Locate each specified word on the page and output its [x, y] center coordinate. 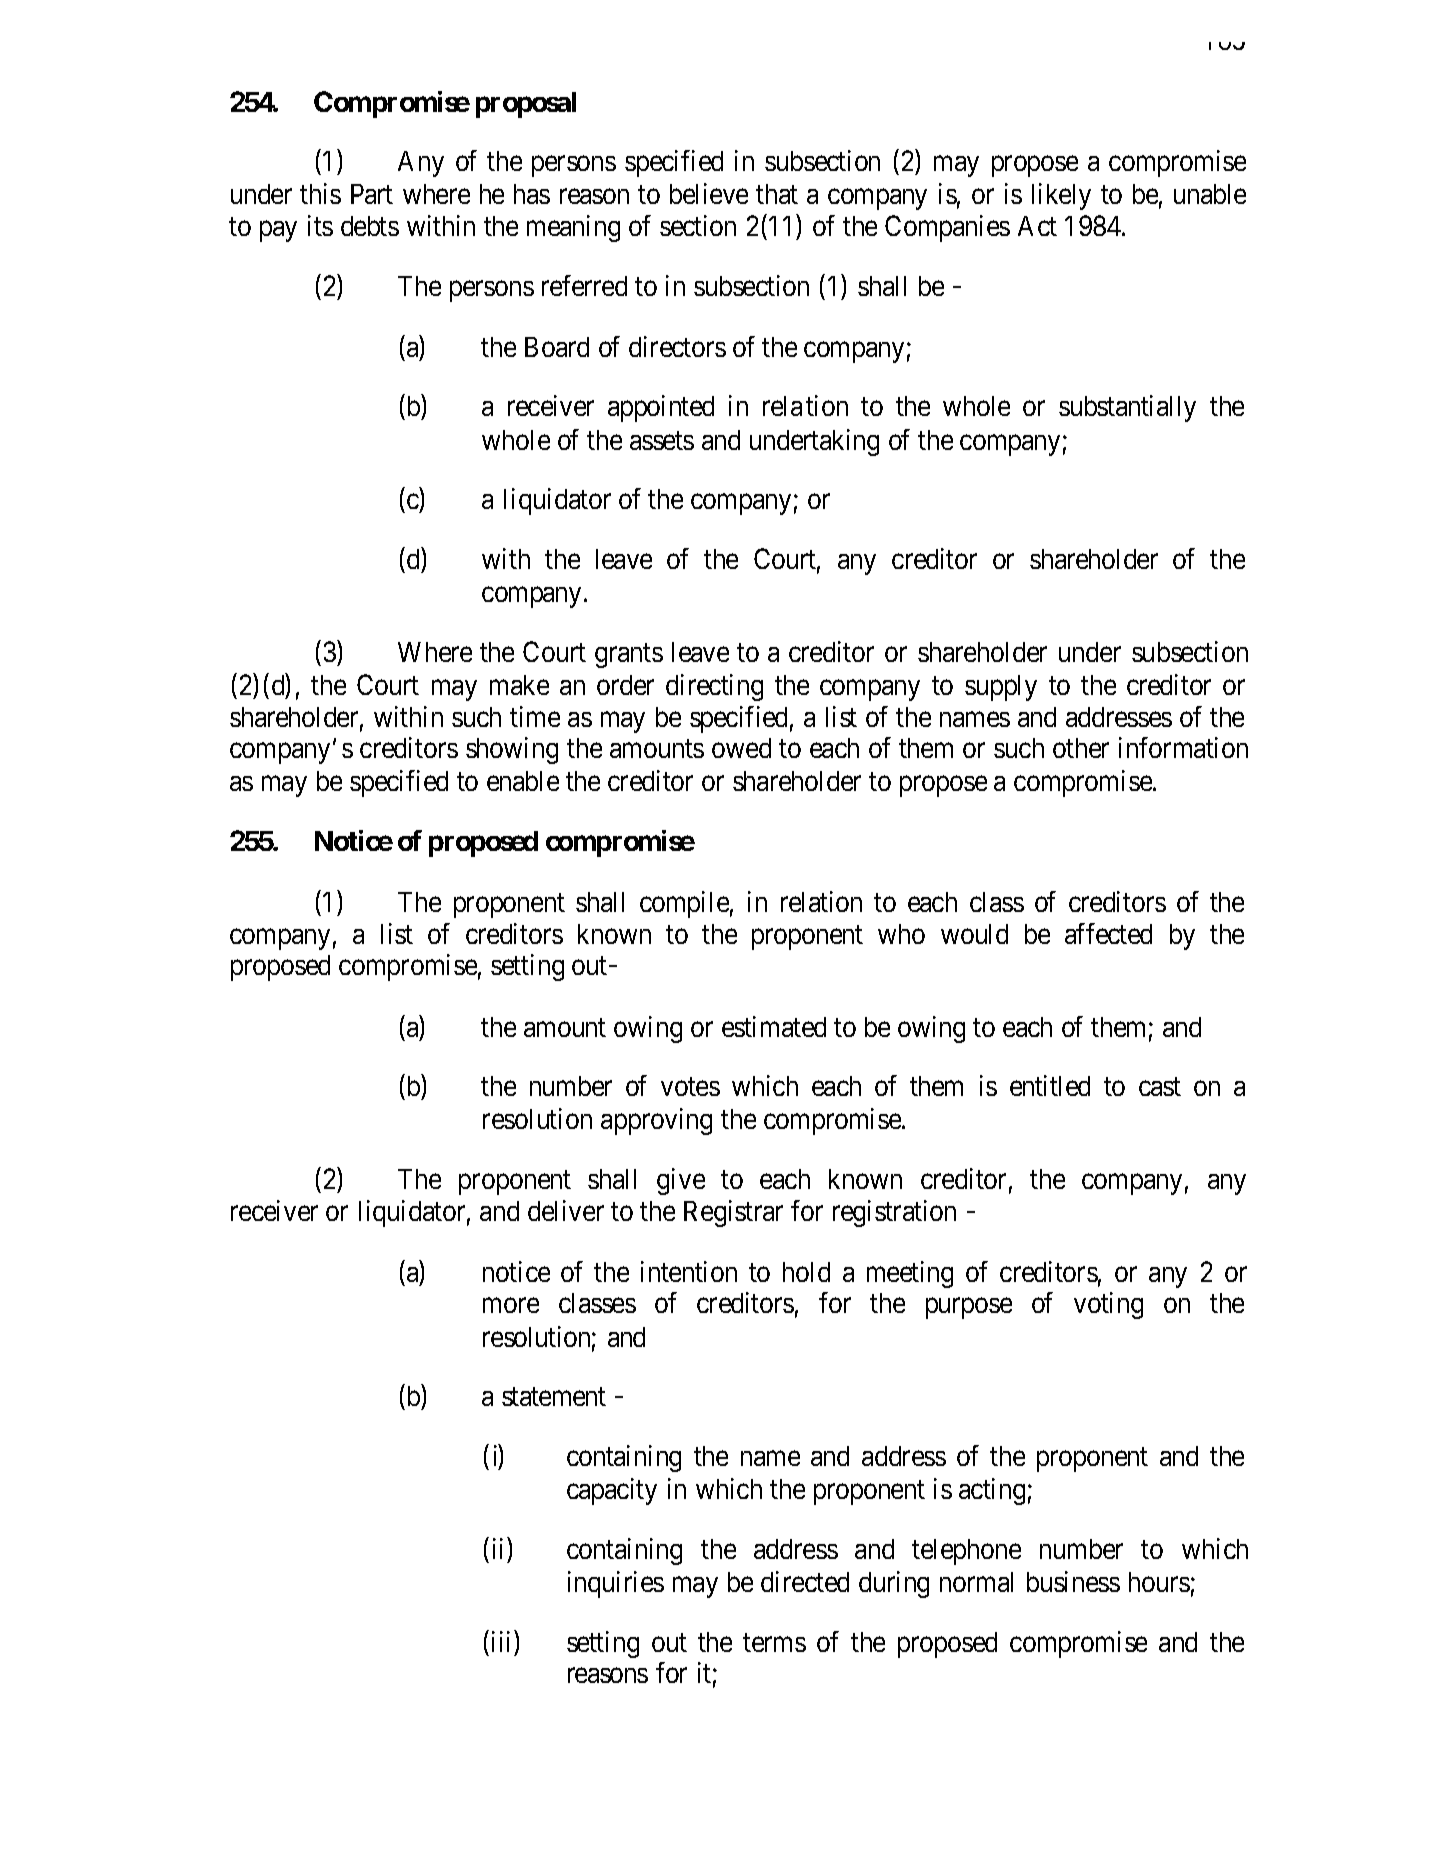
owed [741, 748]
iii [503, 1641]
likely [1061, 196]
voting [1108, 1305]
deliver [566, 1210]
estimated [774, 1026]
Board [557, 347]
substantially [1127, 408]
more [511, 1306]
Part [372, 194]
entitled [1050, 1085]
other [1081, 748]
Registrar [733, 1213]
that [777, 194]
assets [662, 441]
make [519, 685]
